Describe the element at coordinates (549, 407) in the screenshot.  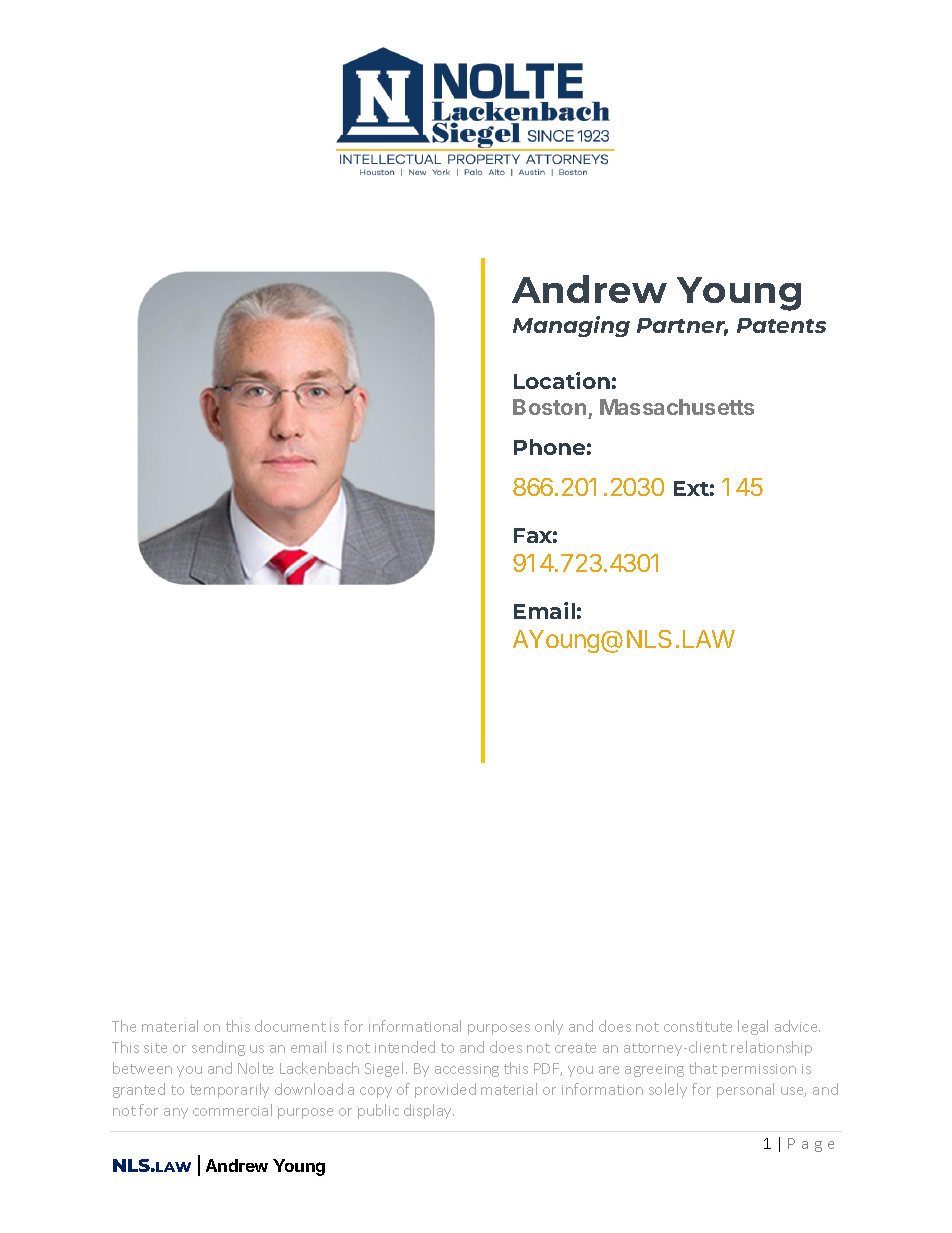
I see `Boston` at that location.
